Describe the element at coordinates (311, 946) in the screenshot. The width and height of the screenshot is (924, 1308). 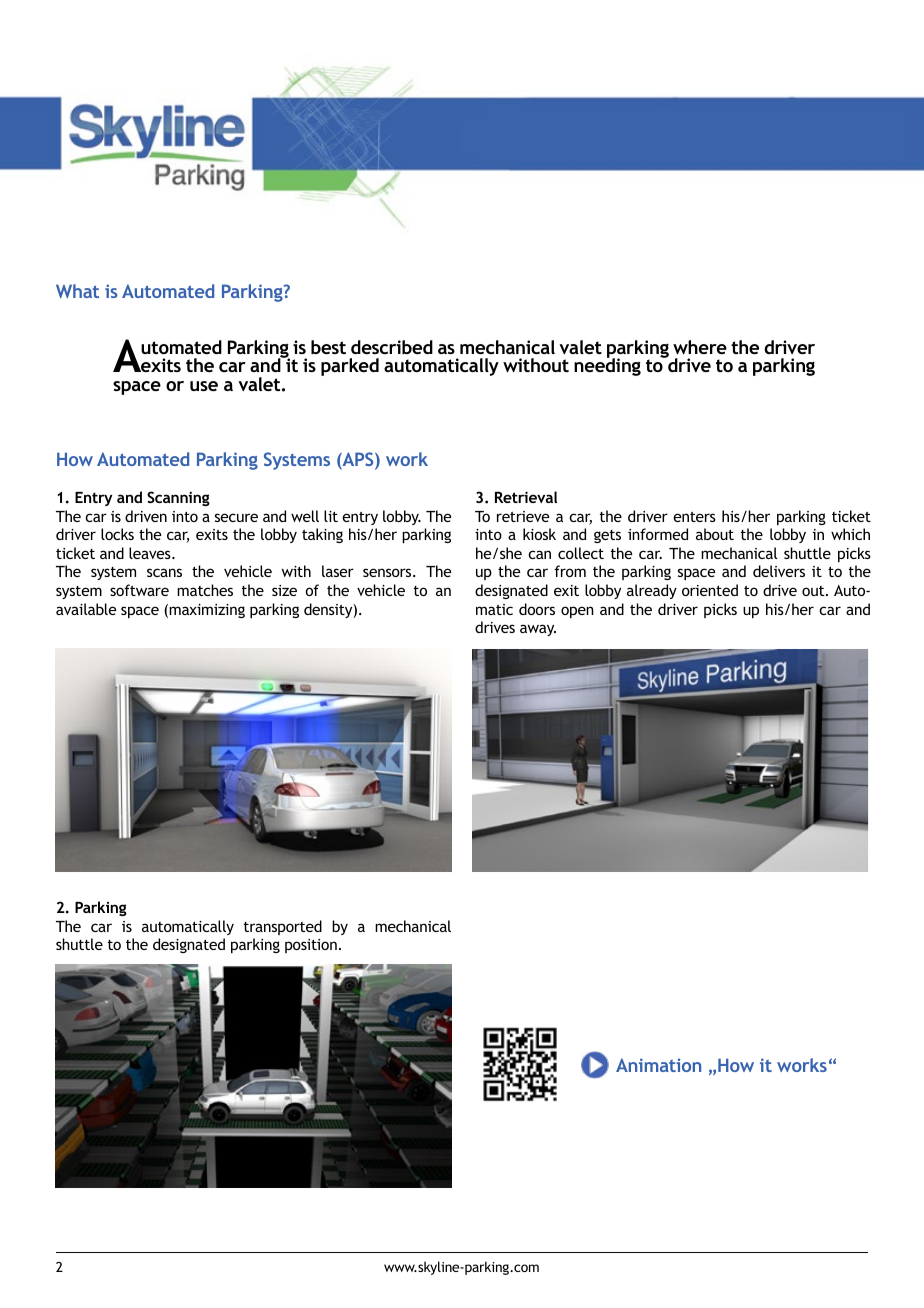
I see `position` at that location.
